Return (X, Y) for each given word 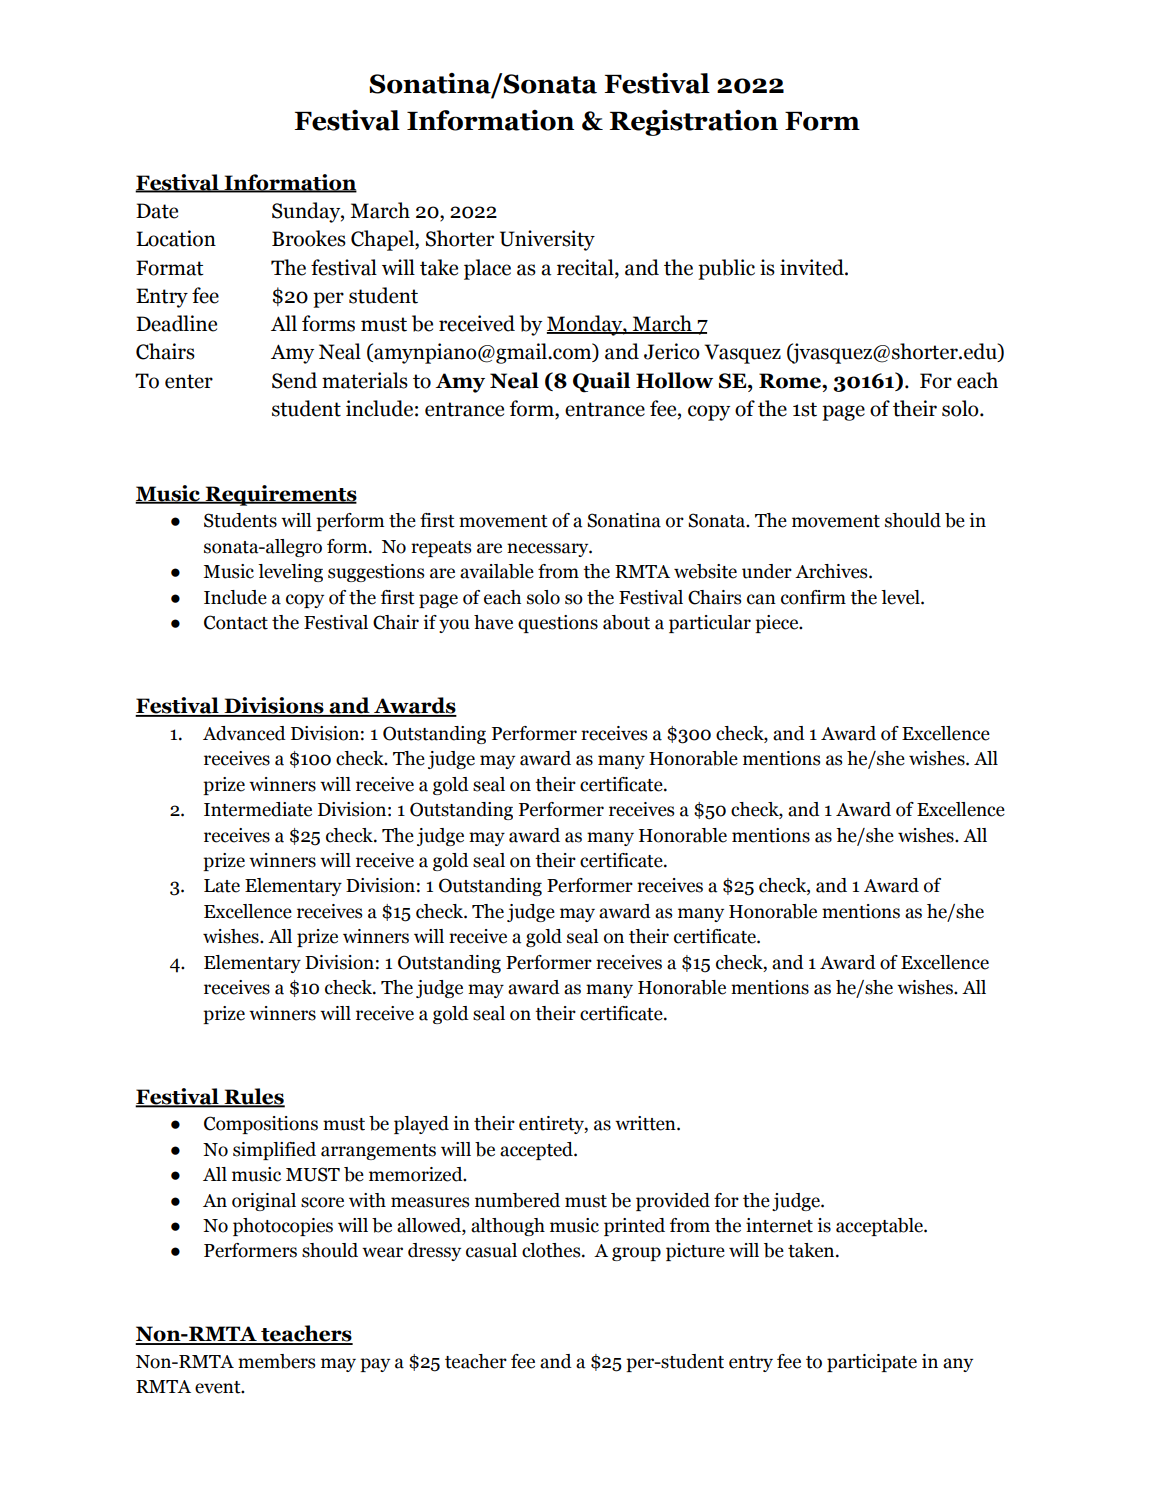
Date (157, 211)
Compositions (261, 1125)
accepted (537, 1151)
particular (710, 624)
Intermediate (258, 809)
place (487, 269)
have (493, 622)
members (277, 1361)
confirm (813, 597)
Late (222, 886)
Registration (694, 123)
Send (294, 380)
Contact (236, 622)
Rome (791, 381)
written (646, 1123)
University (547, 240)
